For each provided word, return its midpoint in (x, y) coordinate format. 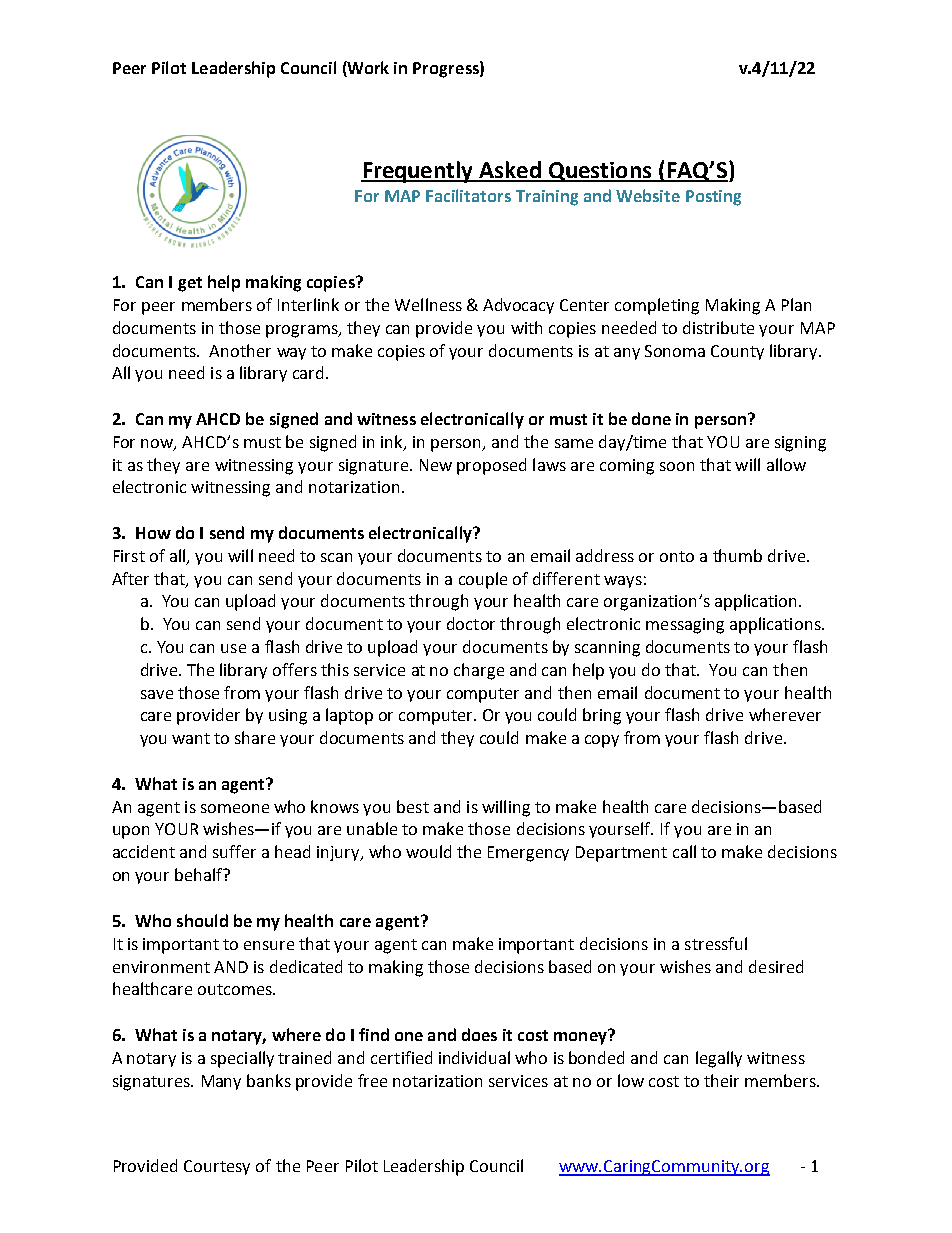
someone (235, 808)
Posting (713, 198)
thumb (737, 555)
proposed (491, 466)
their (721, 1080)
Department (621, 854)
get (190, 284)
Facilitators (468, 195)
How (153, 533)
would (428, 851)
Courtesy (217, 1167)
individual (474, 1057)
